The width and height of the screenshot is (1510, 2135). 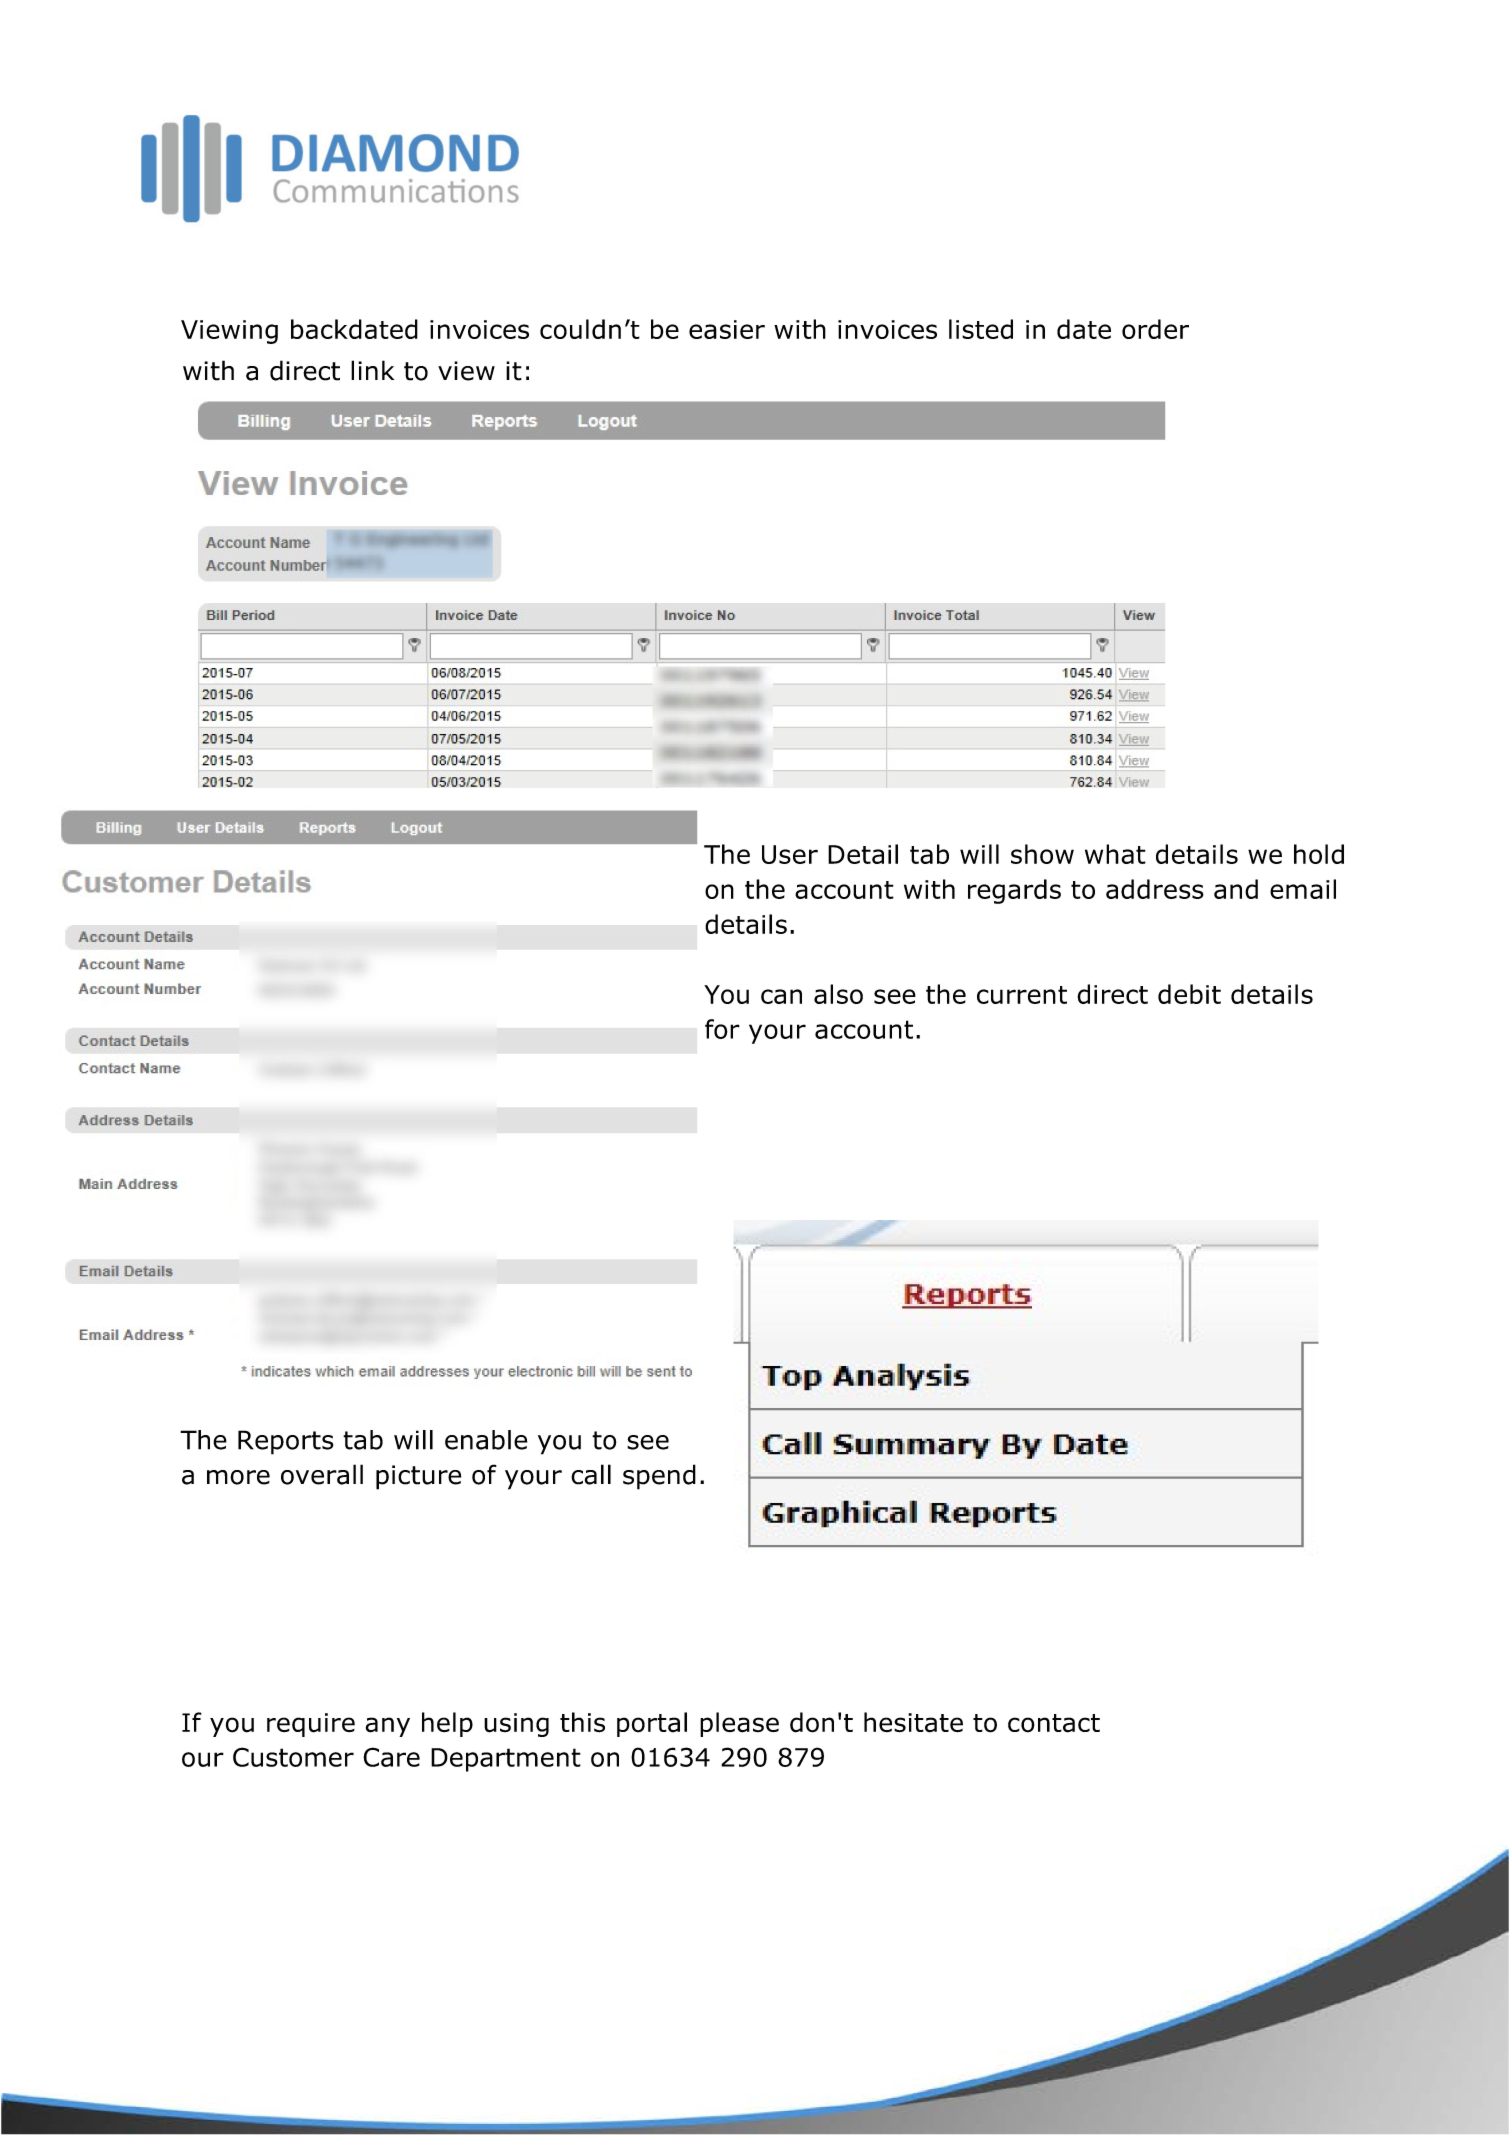 I want to click on link, so click(x=372, y=370).
